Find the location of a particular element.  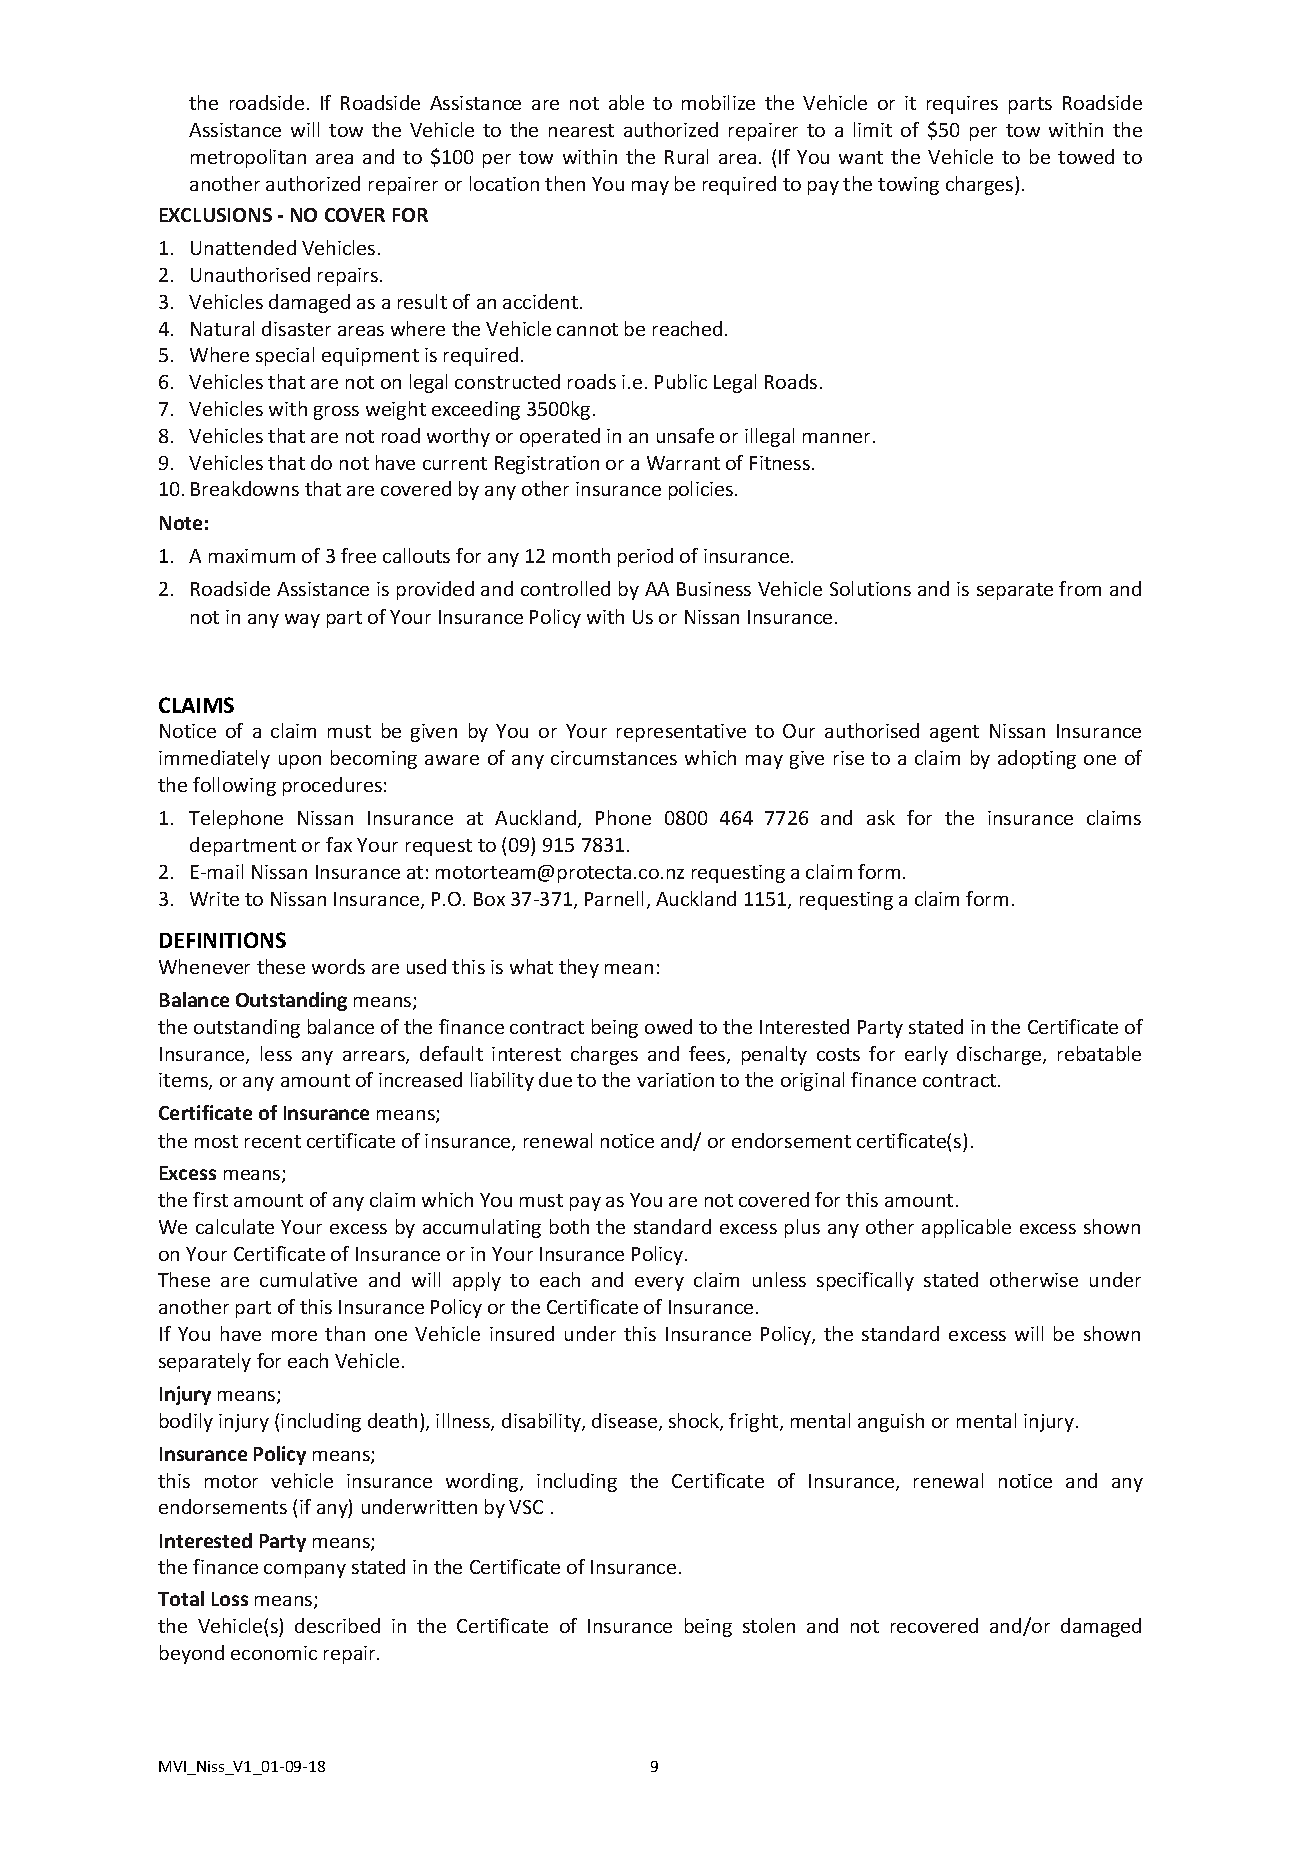

nearest is located at coordinates (581, 130).
